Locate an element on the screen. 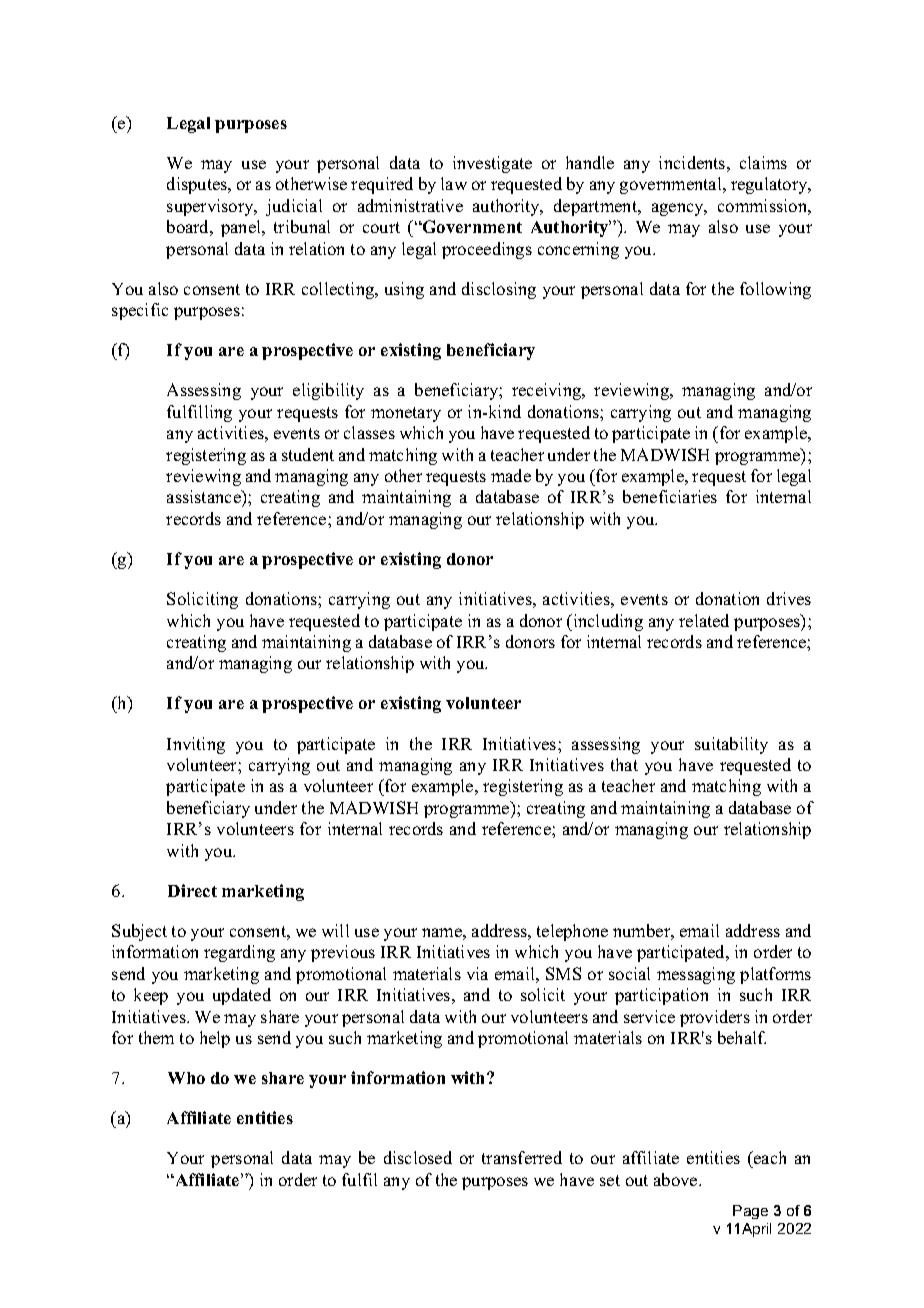  supervisory is located at coordinates (211, 207).
